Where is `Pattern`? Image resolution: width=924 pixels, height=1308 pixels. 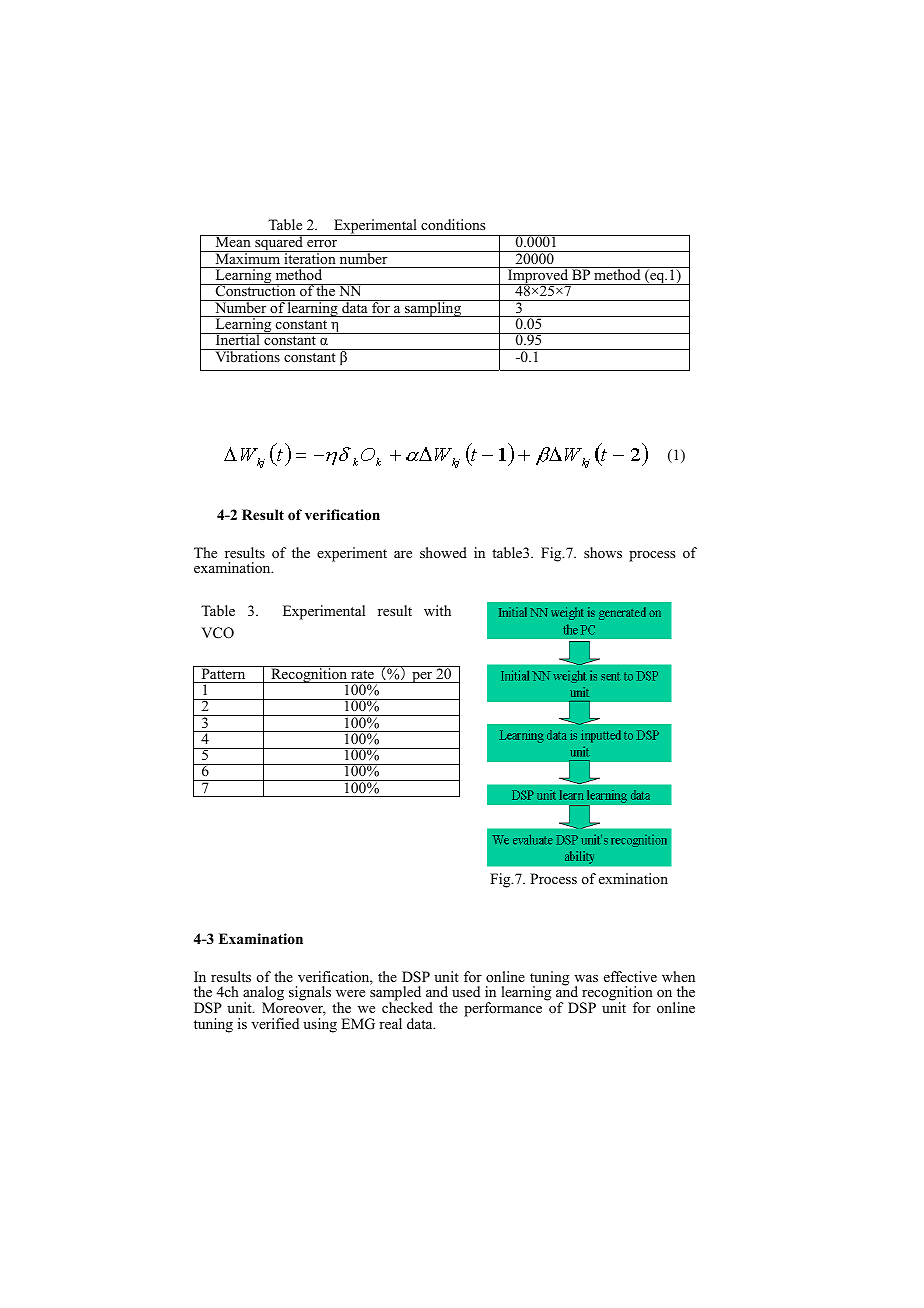
Pattern is located at coordinates (223, 672).
